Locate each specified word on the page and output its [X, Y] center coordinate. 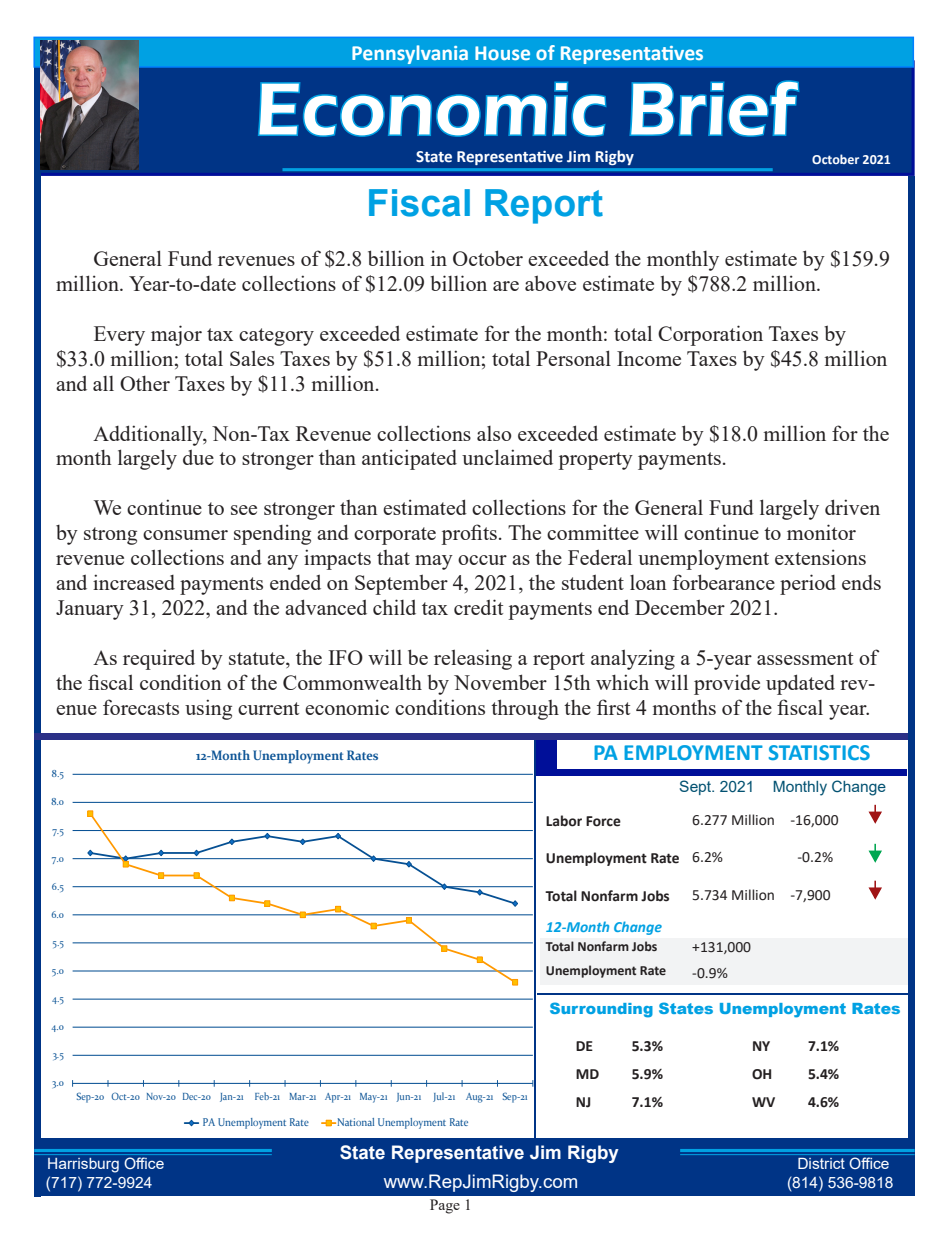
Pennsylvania [410, 54]
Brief [714, 108]
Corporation [710, 335]
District [821, 1163]
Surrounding [601, 1010]
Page [445, 1206]
